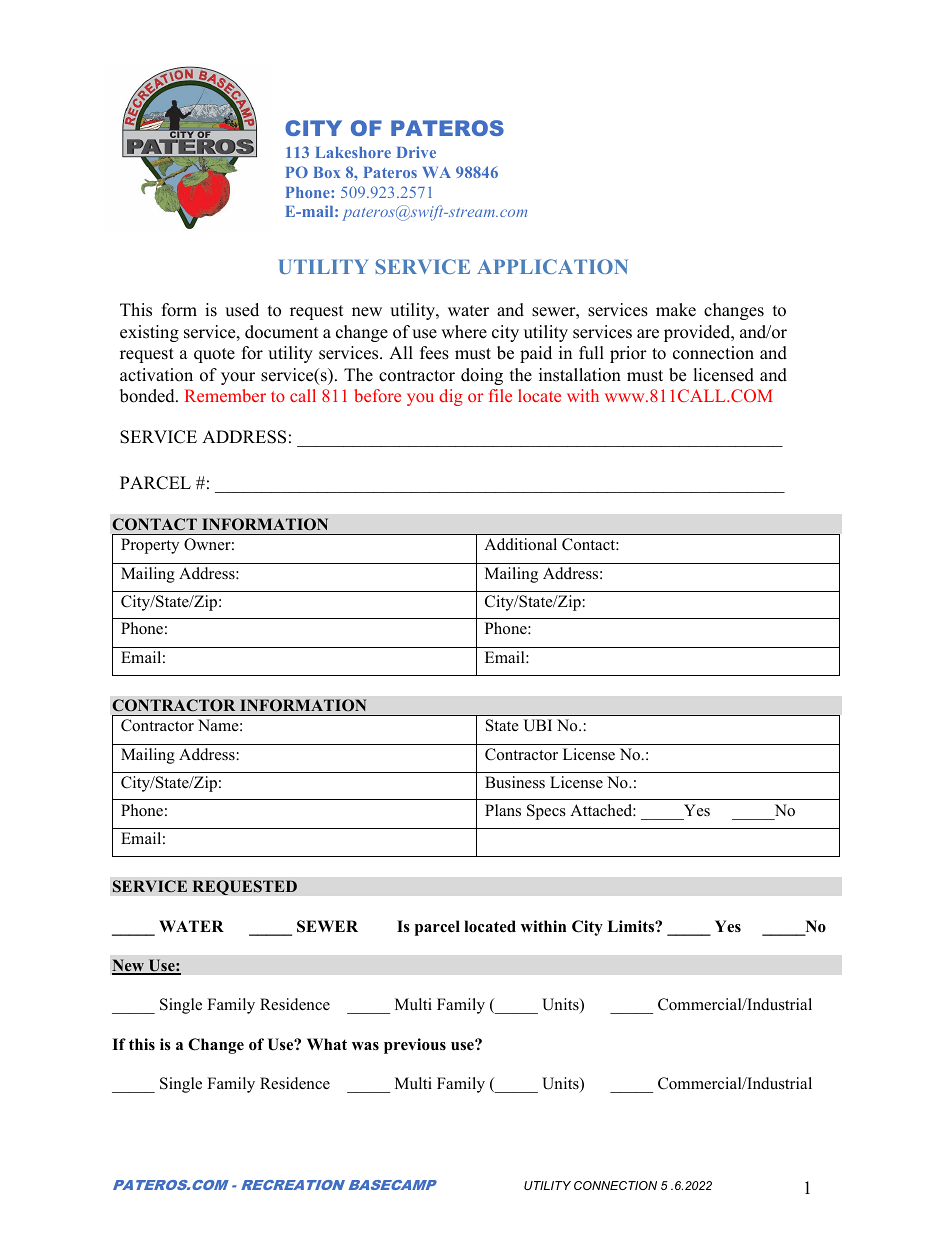  Describe the element at coordinates (416, 152) in the document. I see `Drive` at that location.
